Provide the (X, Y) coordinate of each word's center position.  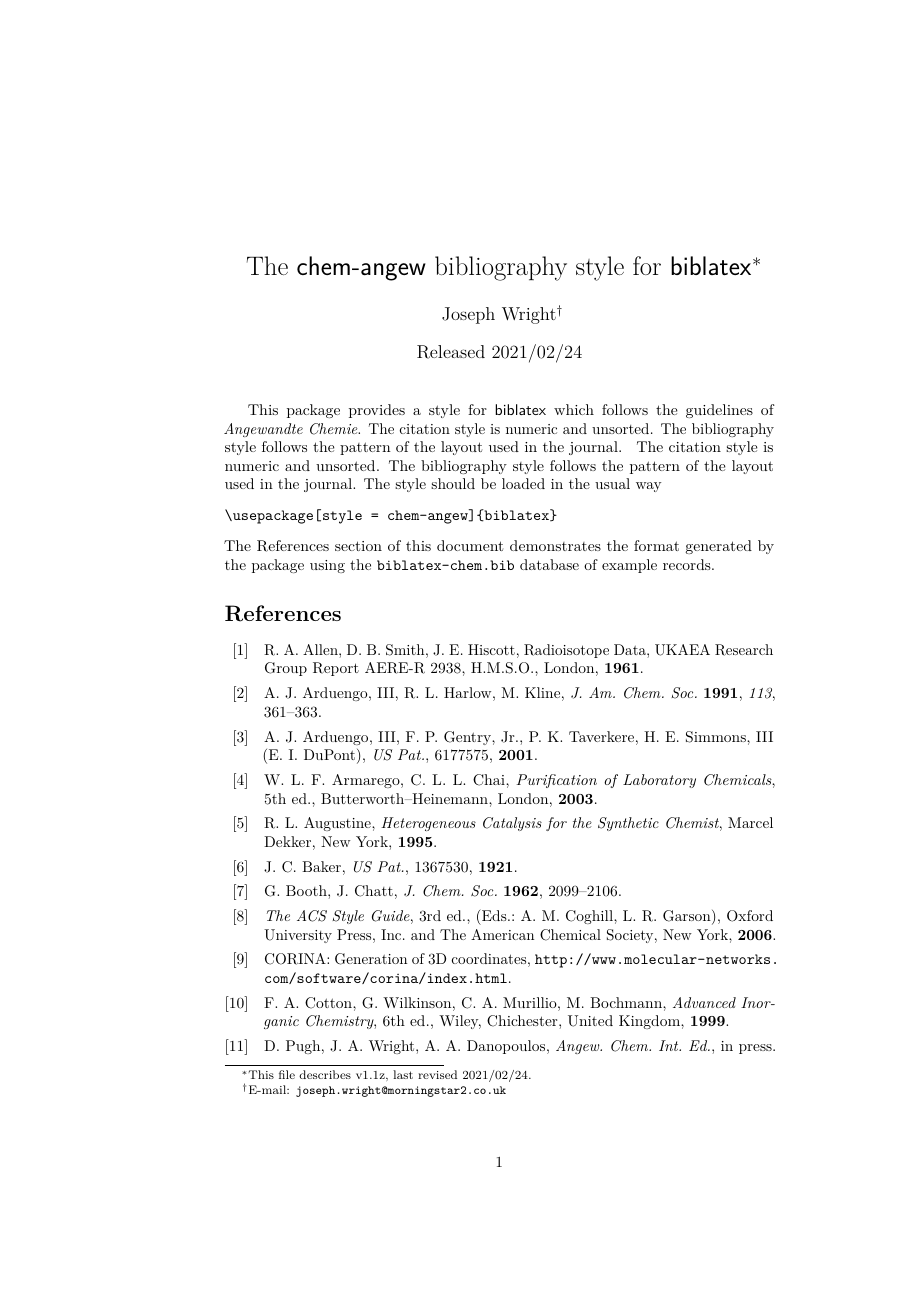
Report (336, 669)
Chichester (523, 1021)
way (648, 487)
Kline (542, 692)
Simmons (717, 737)
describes (325, 1074)
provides (377, 411)
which (574, 409)
